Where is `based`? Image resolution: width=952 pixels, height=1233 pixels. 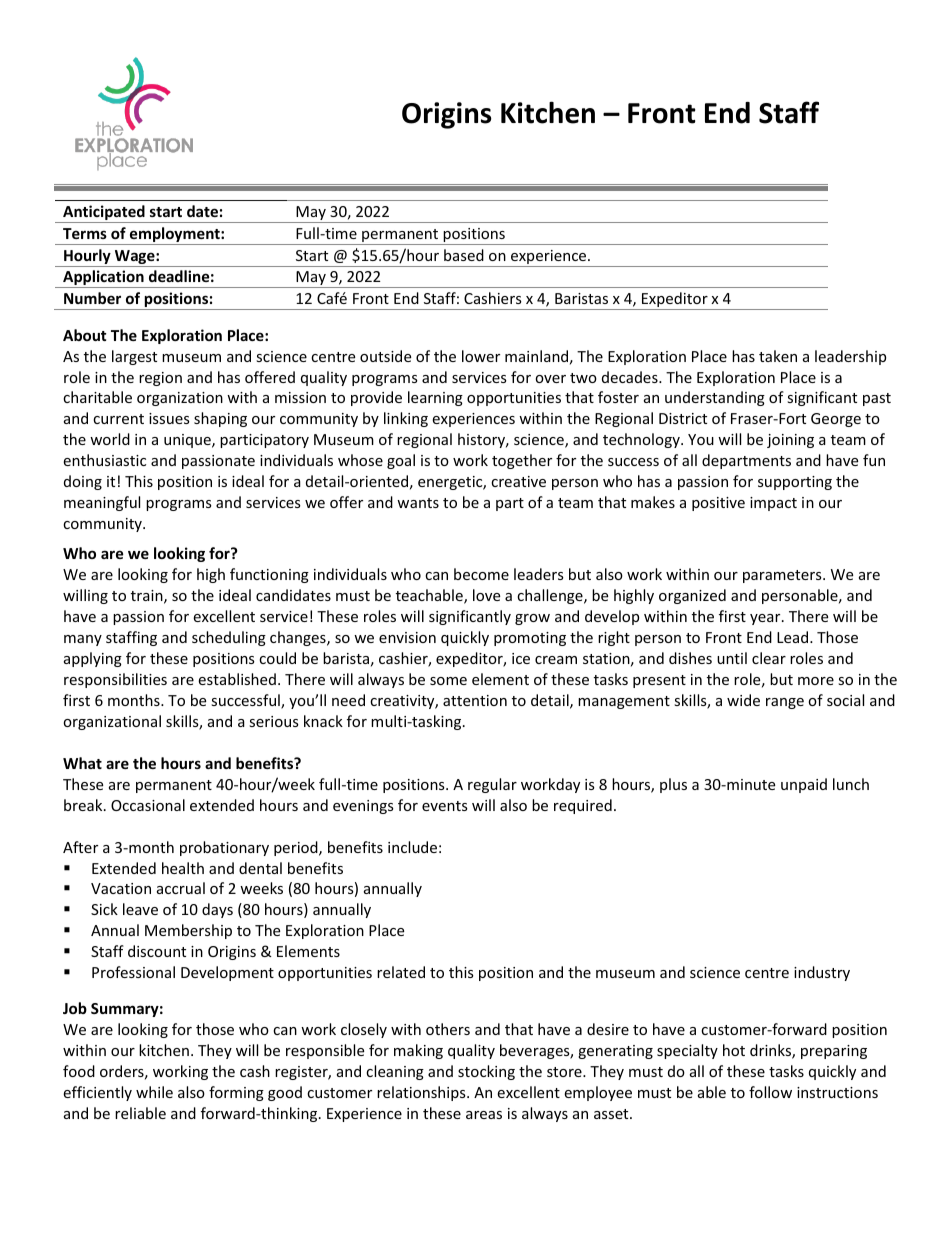
based is located at coordinates (464, 255).
